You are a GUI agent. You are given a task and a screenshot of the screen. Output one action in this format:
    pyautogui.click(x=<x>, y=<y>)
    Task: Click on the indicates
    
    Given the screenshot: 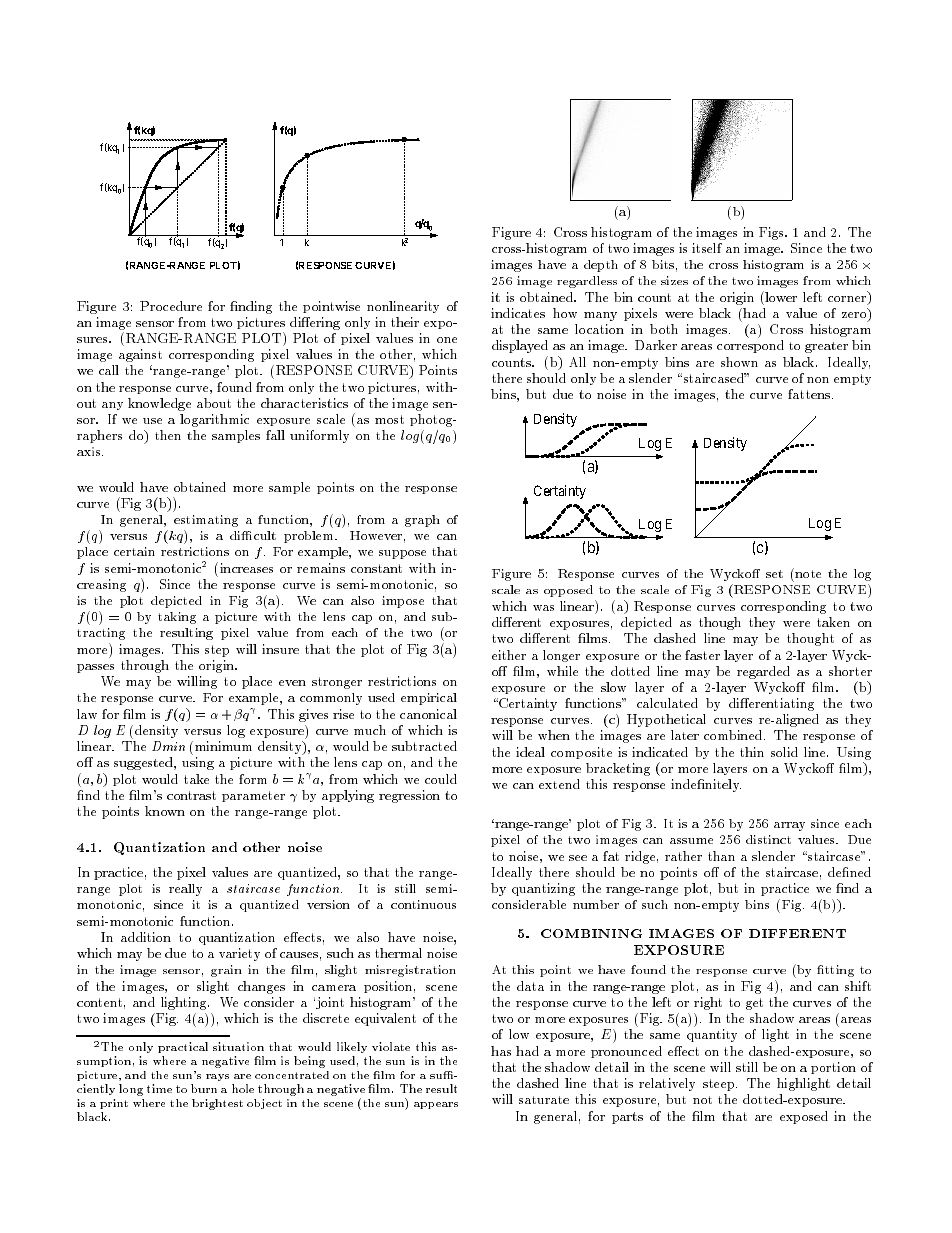 What is the action you would take?
    pyautogui.click(x=518, y=313)
